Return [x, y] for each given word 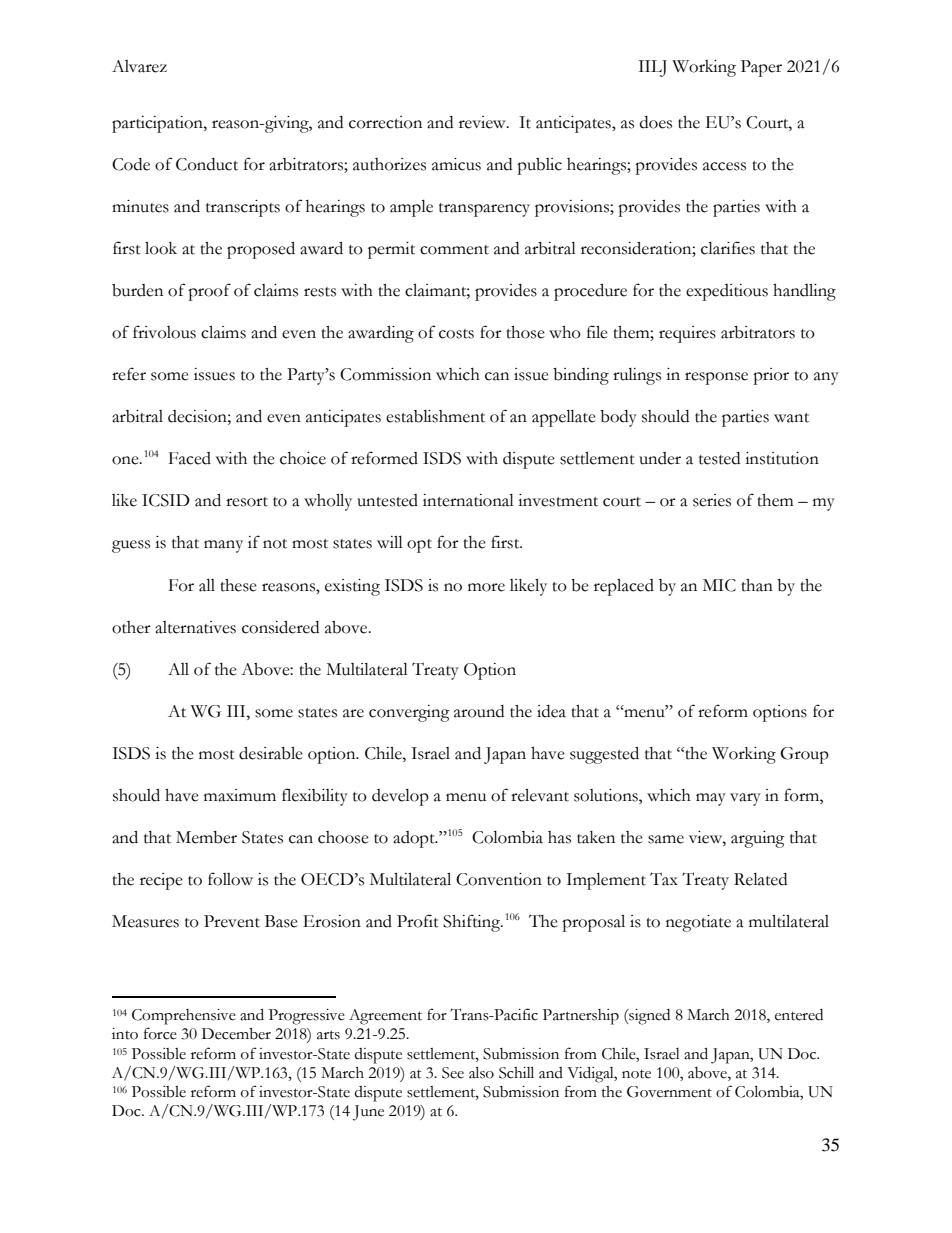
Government [669, 1092]
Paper [761, 68]
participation [158, 124]
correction [385, 122]
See [453, 1073]
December [236, 1034]
